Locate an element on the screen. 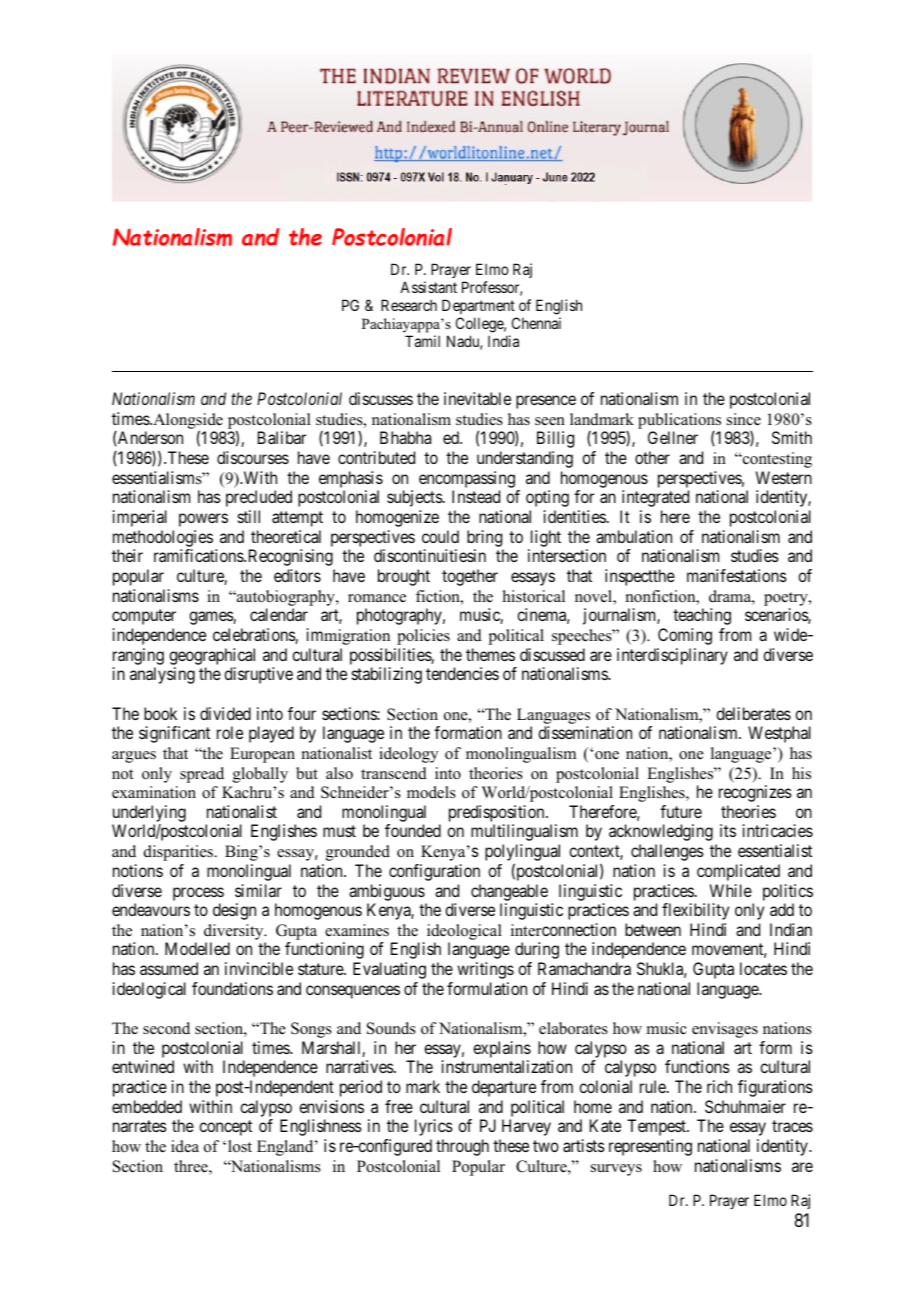 The height and width of the screenshot is (1308, 924). idea is located at coordinates (185, 1146).
